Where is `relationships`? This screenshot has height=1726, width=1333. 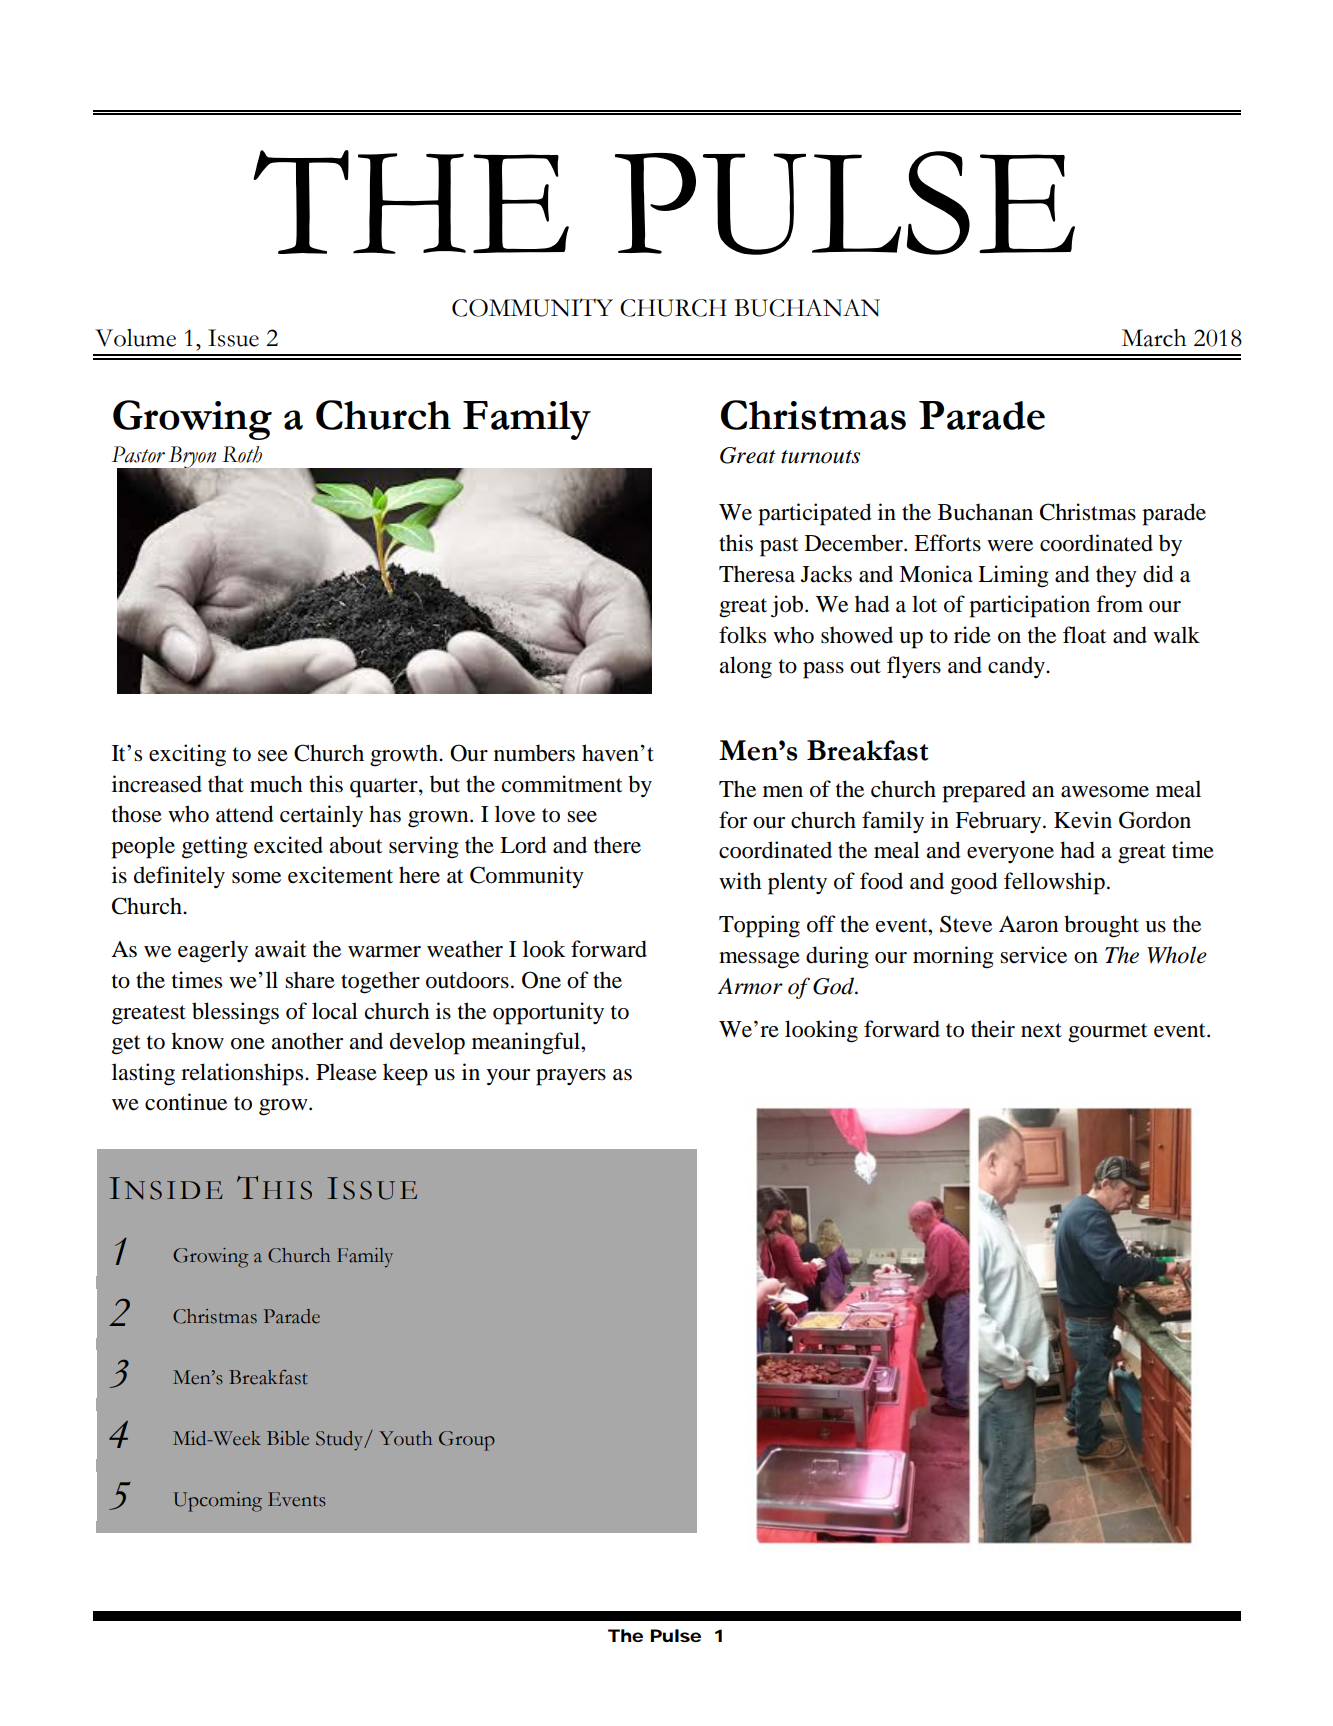
relationships is located at coordinates (243, 1074).
